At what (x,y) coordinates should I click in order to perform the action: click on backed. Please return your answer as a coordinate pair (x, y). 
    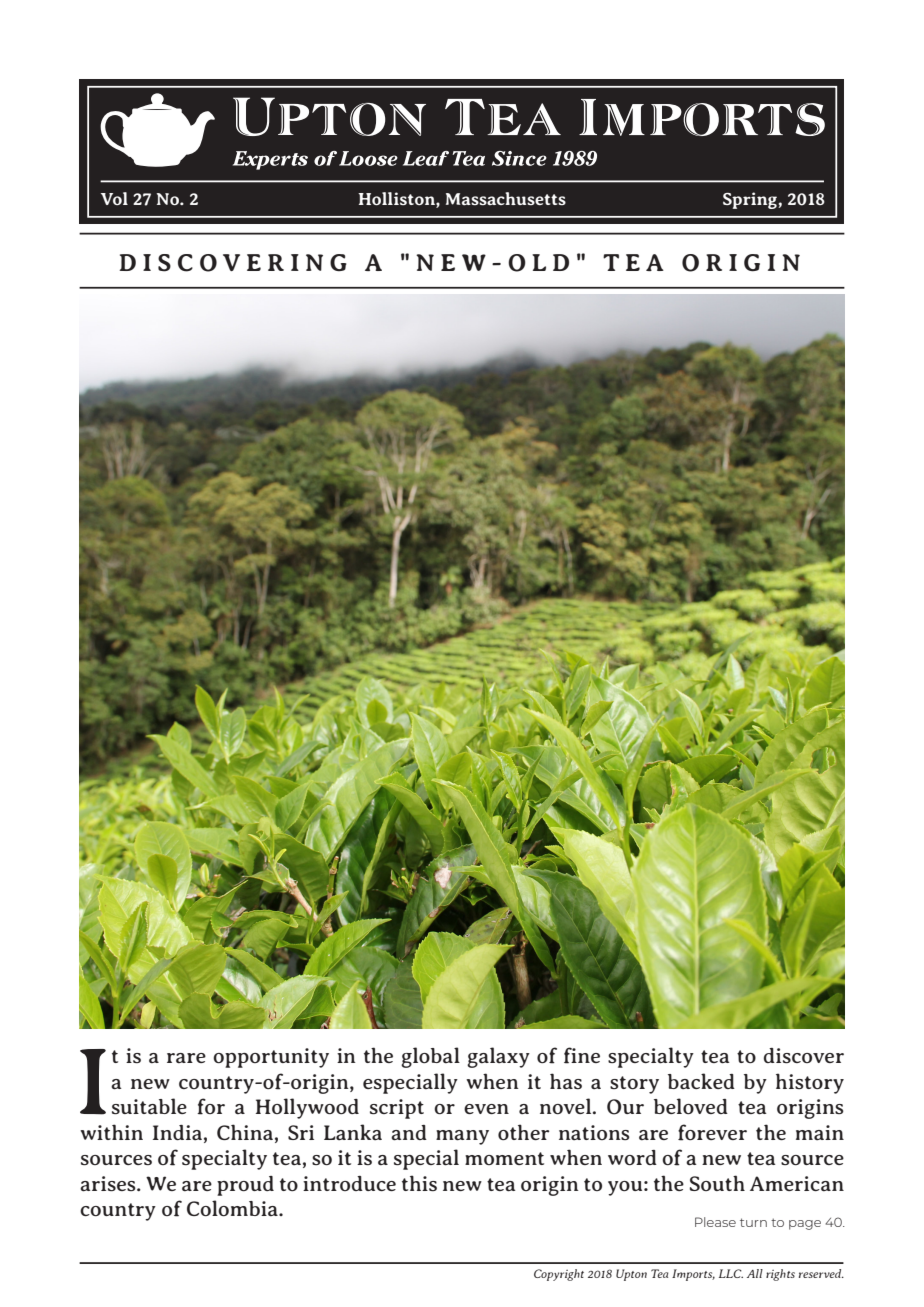
    Looking at the image, I should click on (701, 1081).
